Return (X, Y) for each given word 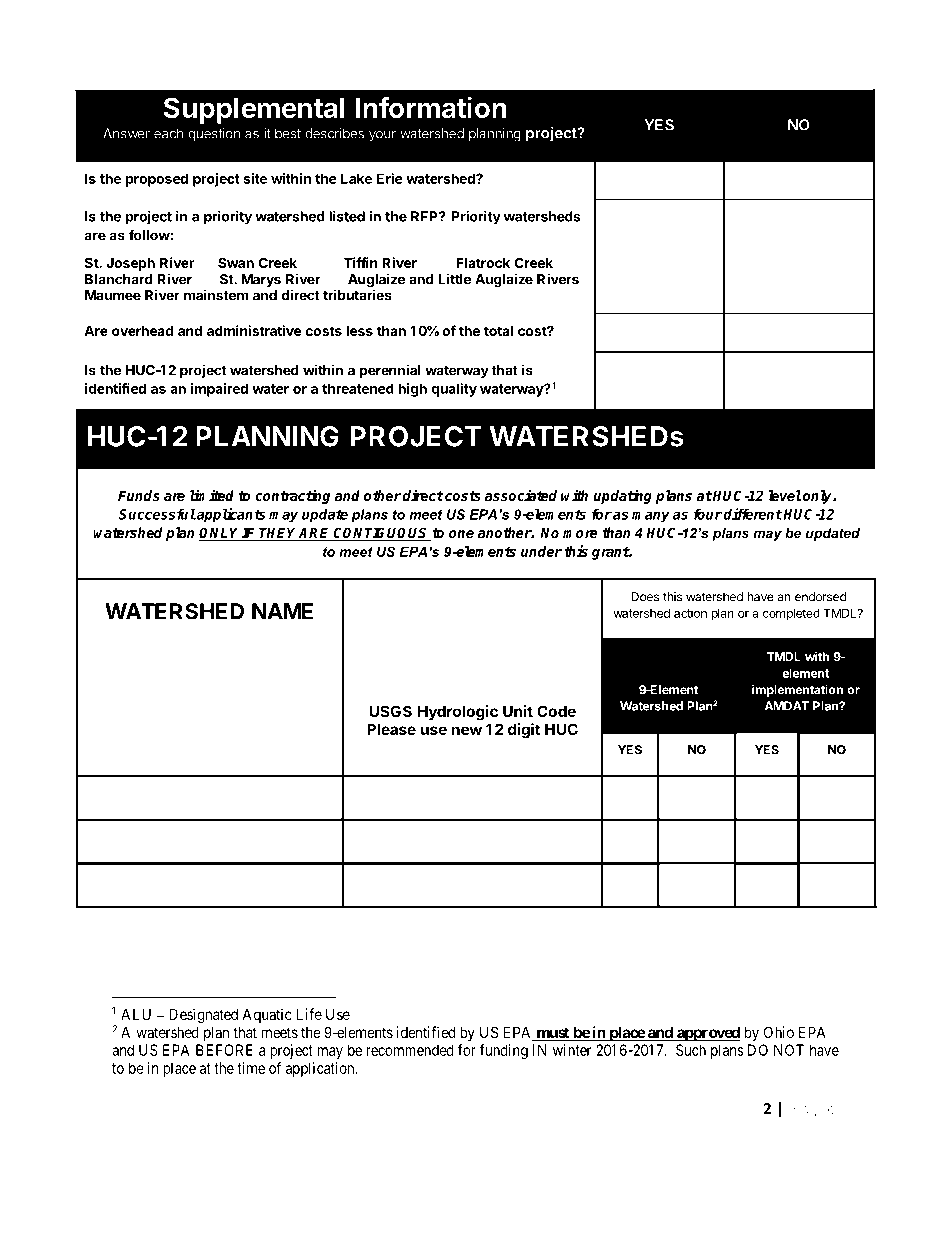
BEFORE (224, 1050)
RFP (425, 216)
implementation (797, 690)
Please (391, 729)
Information (431, 107)
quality (454, 390)
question (214, 135)
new (467, 730)
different (752, 514)
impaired (219, 390)
